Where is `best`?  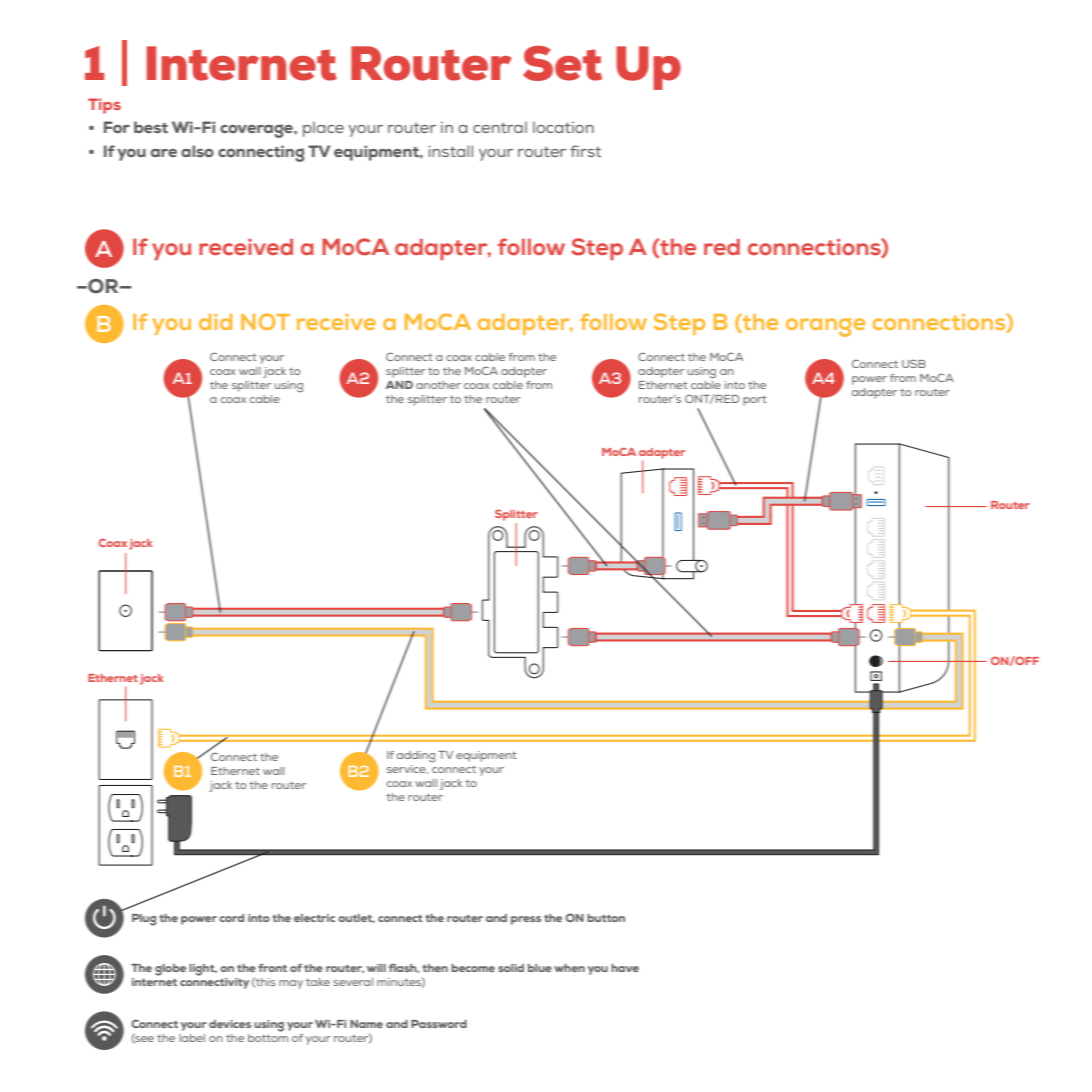
best is located at coordinates (151, 127).
